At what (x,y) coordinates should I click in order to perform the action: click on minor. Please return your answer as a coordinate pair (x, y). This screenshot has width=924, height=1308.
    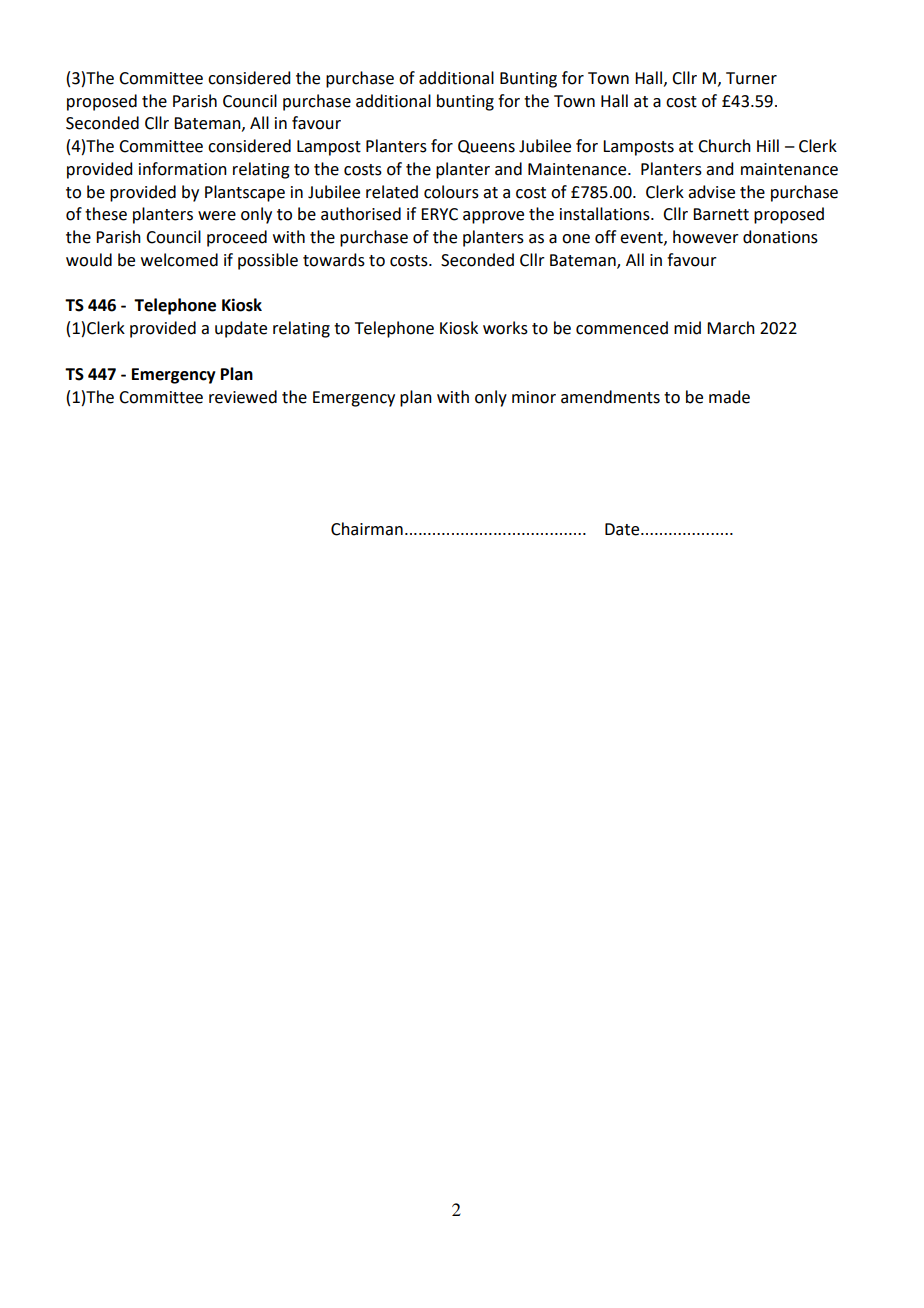
    Looking at the image, I should click on (534, 397).
